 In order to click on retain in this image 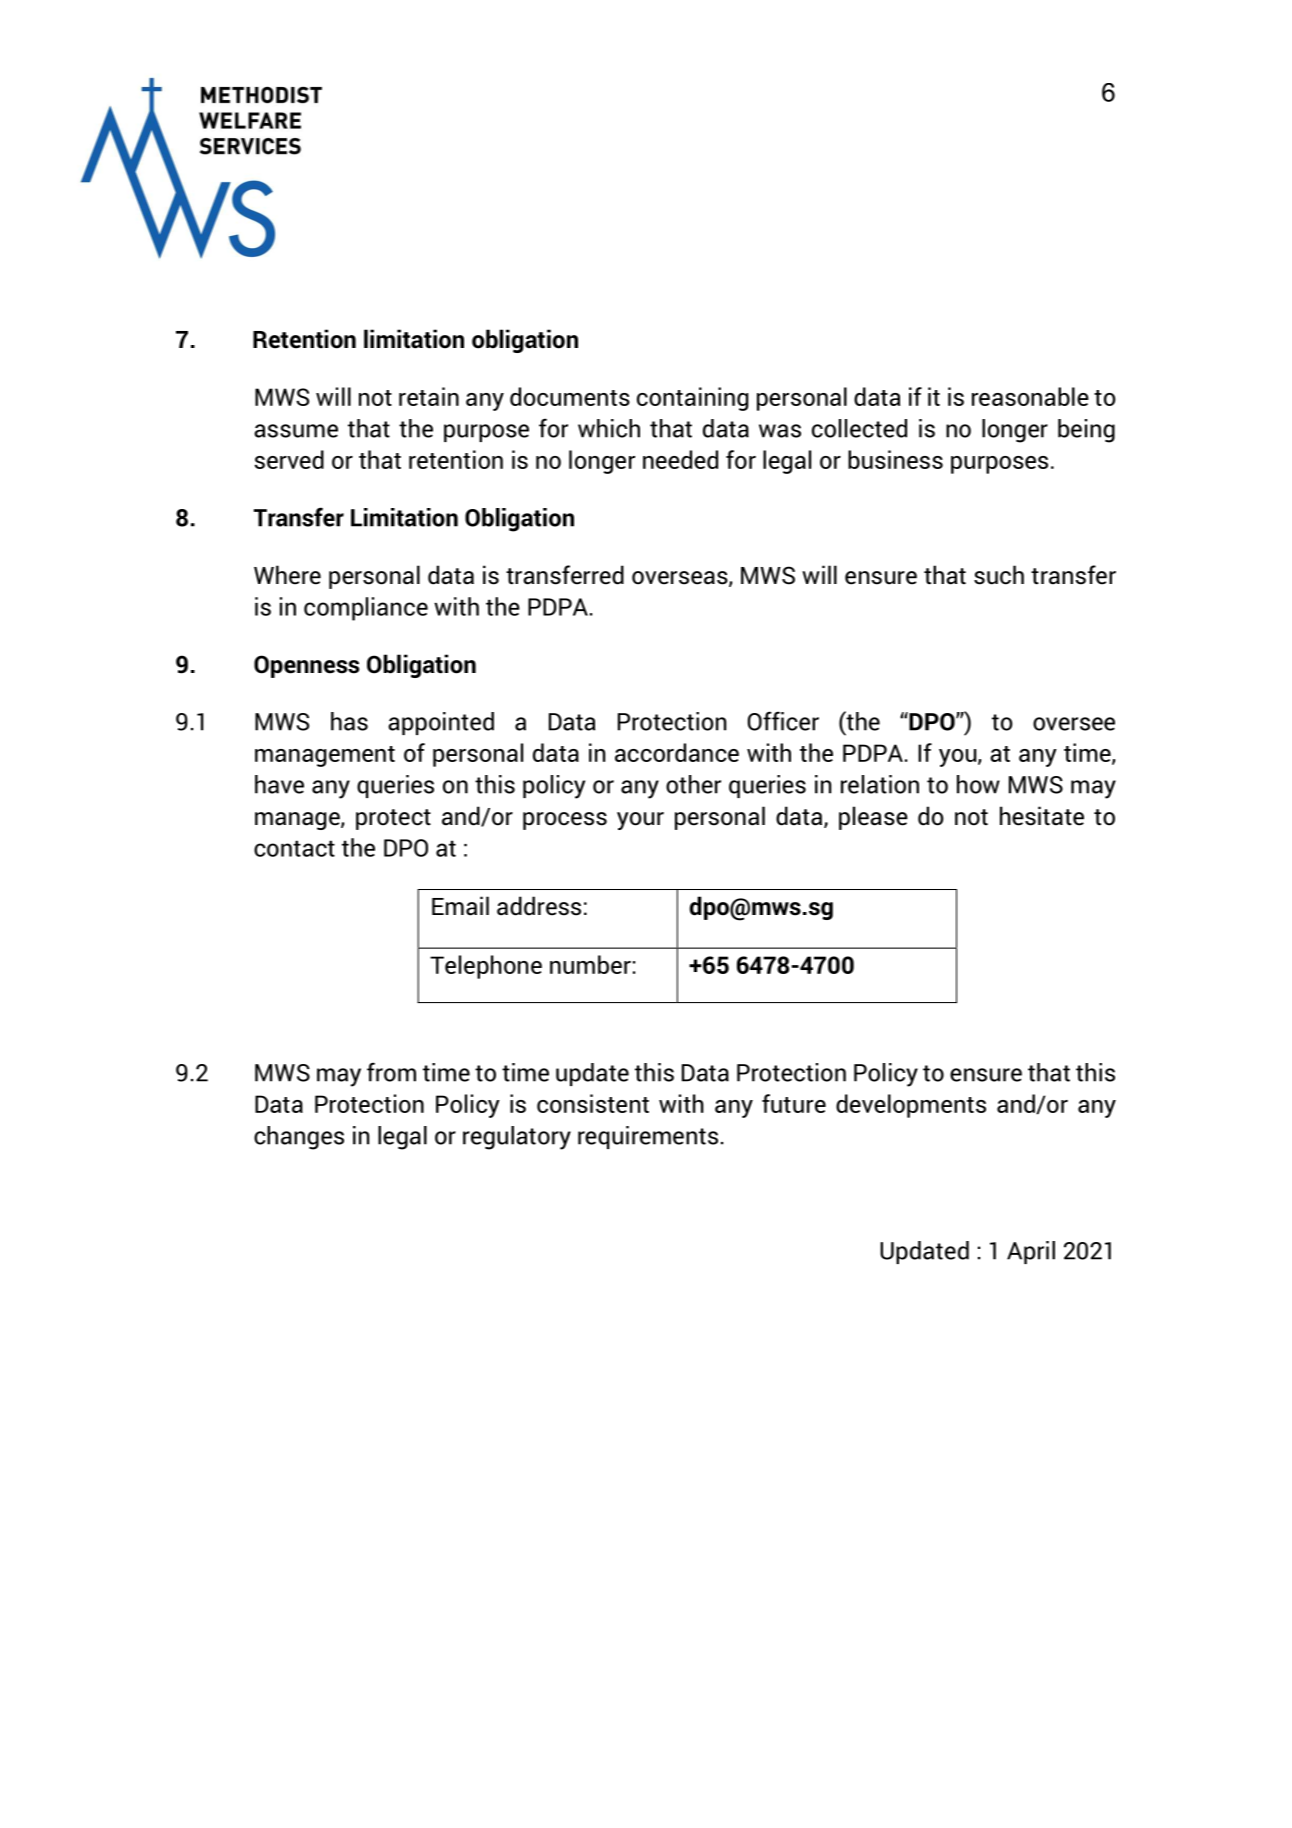, I will do `click(429, 396)`.
